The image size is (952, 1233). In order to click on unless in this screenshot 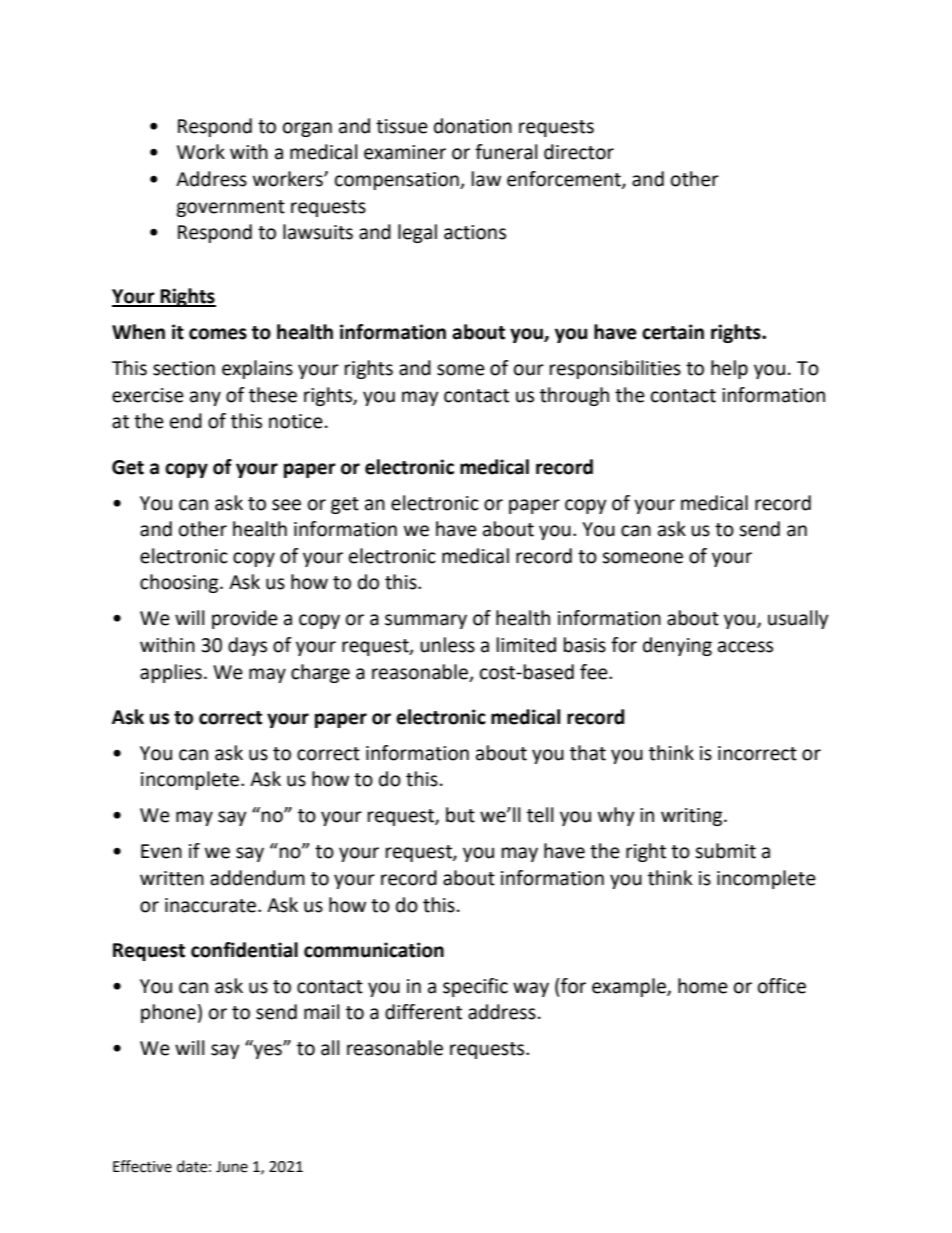, I will do `click(447, 645)`.
